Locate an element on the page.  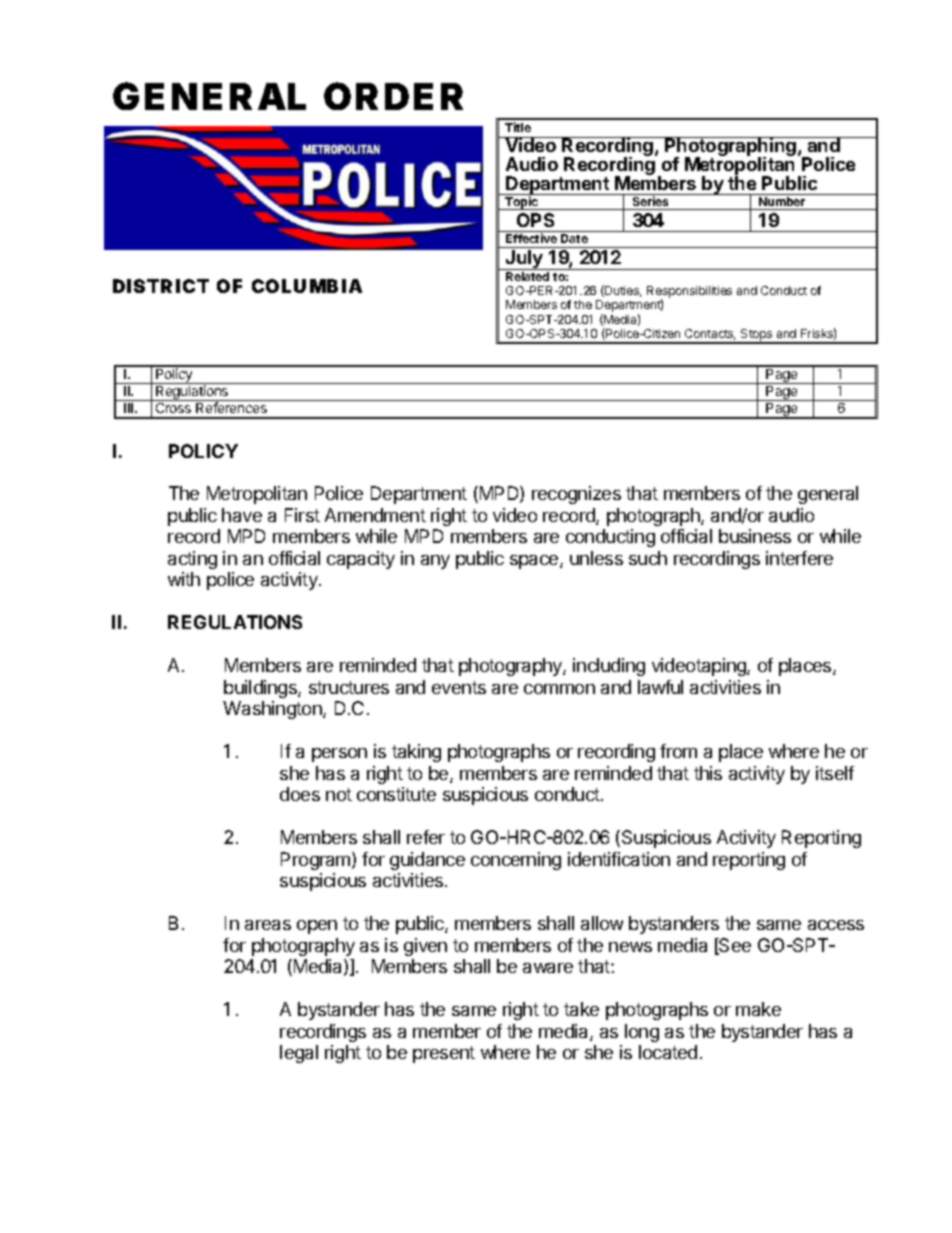
Responsibilities is located at coordinates (689, 293).
